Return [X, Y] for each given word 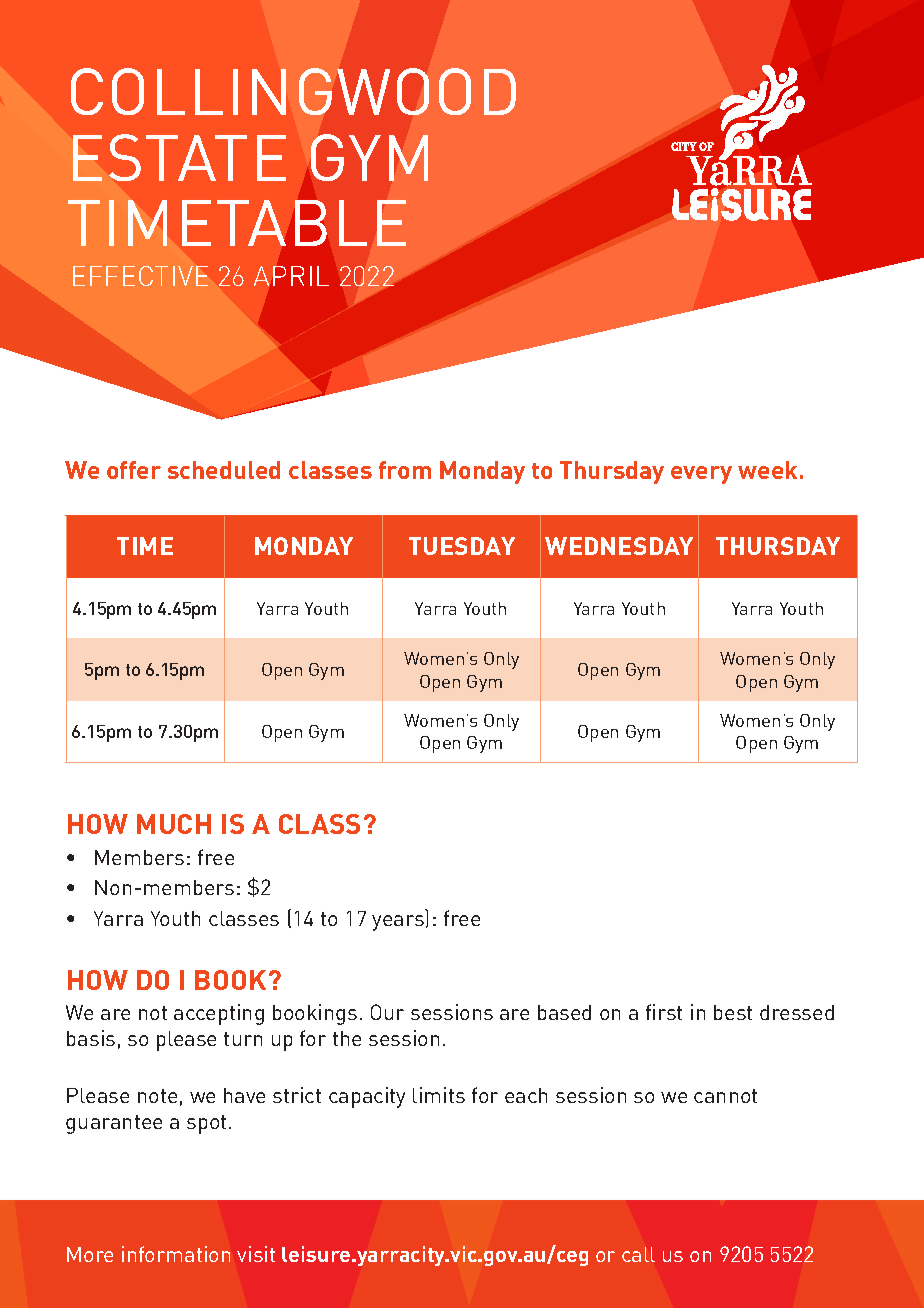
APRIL [291, 276]
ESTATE [179, 157]
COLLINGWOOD [293, 91]
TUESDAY [462, 546]
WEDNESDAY [619, 546]
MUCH [174, 824]
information [176, 1254]
